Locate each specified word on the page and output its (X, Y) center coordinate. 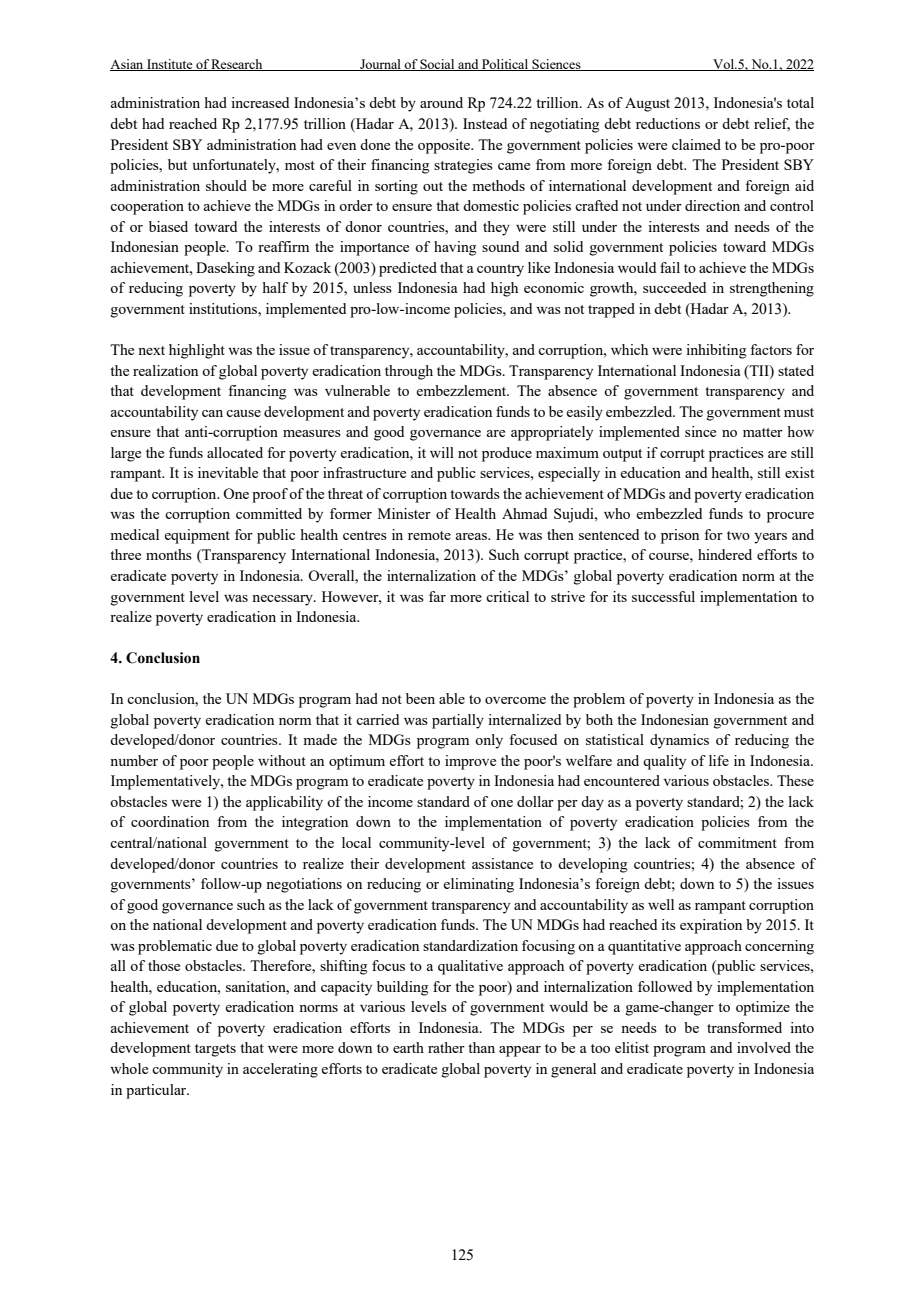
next (151, 350)
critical (507, 596)
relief (772, 124)
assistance (502, 863)
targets (215, 1050)
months (169, 554)
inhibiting (716, 351)
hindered (725, 554)
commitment (737, 842)
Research (237, 65)
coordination (170, 821)
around (441, 102)
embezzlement (462, 390)
